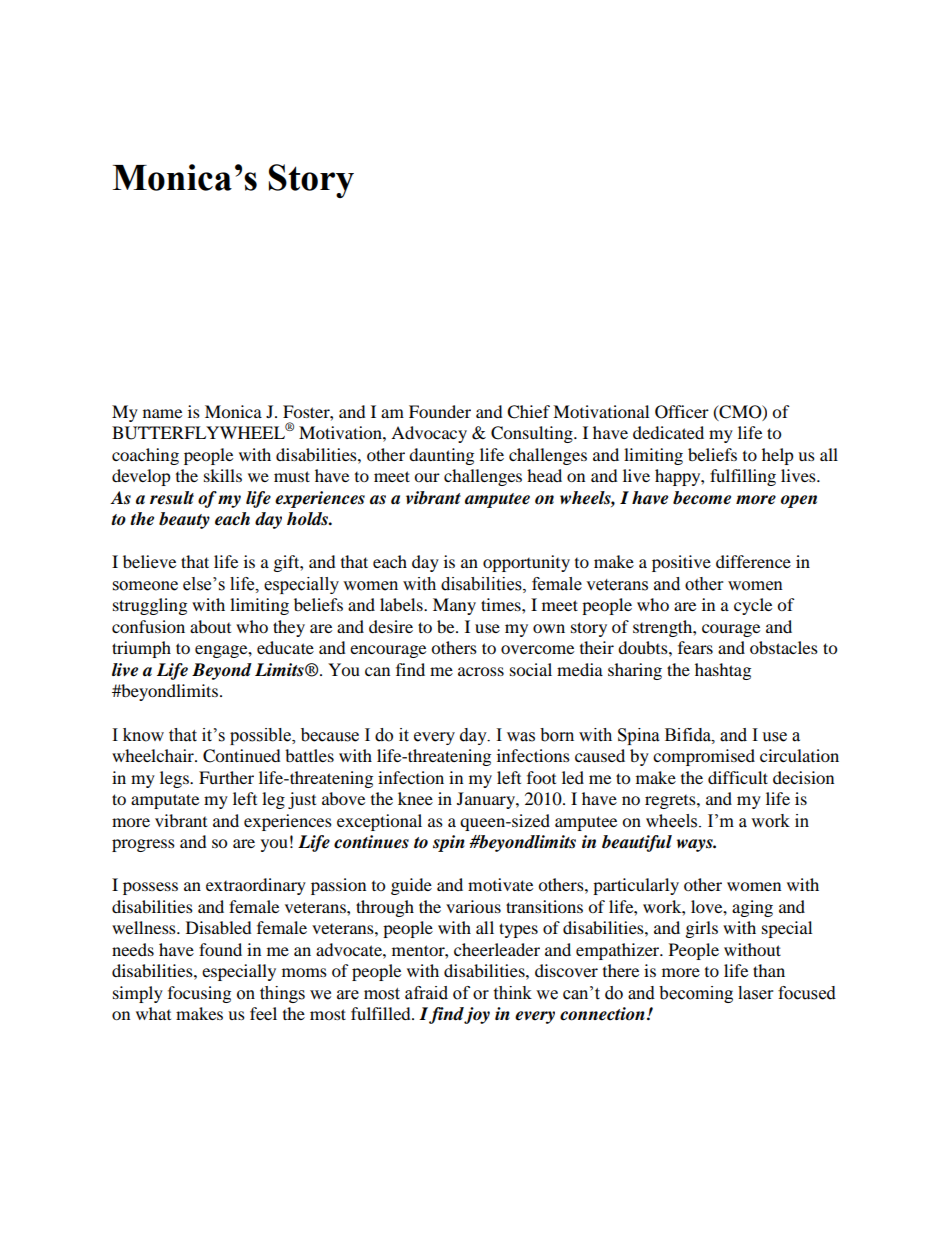 This screenshot has width=952, height=1233. Describe the element at coordinates (429, 434) in the screenshot. I see `Advocacy` at that location.
